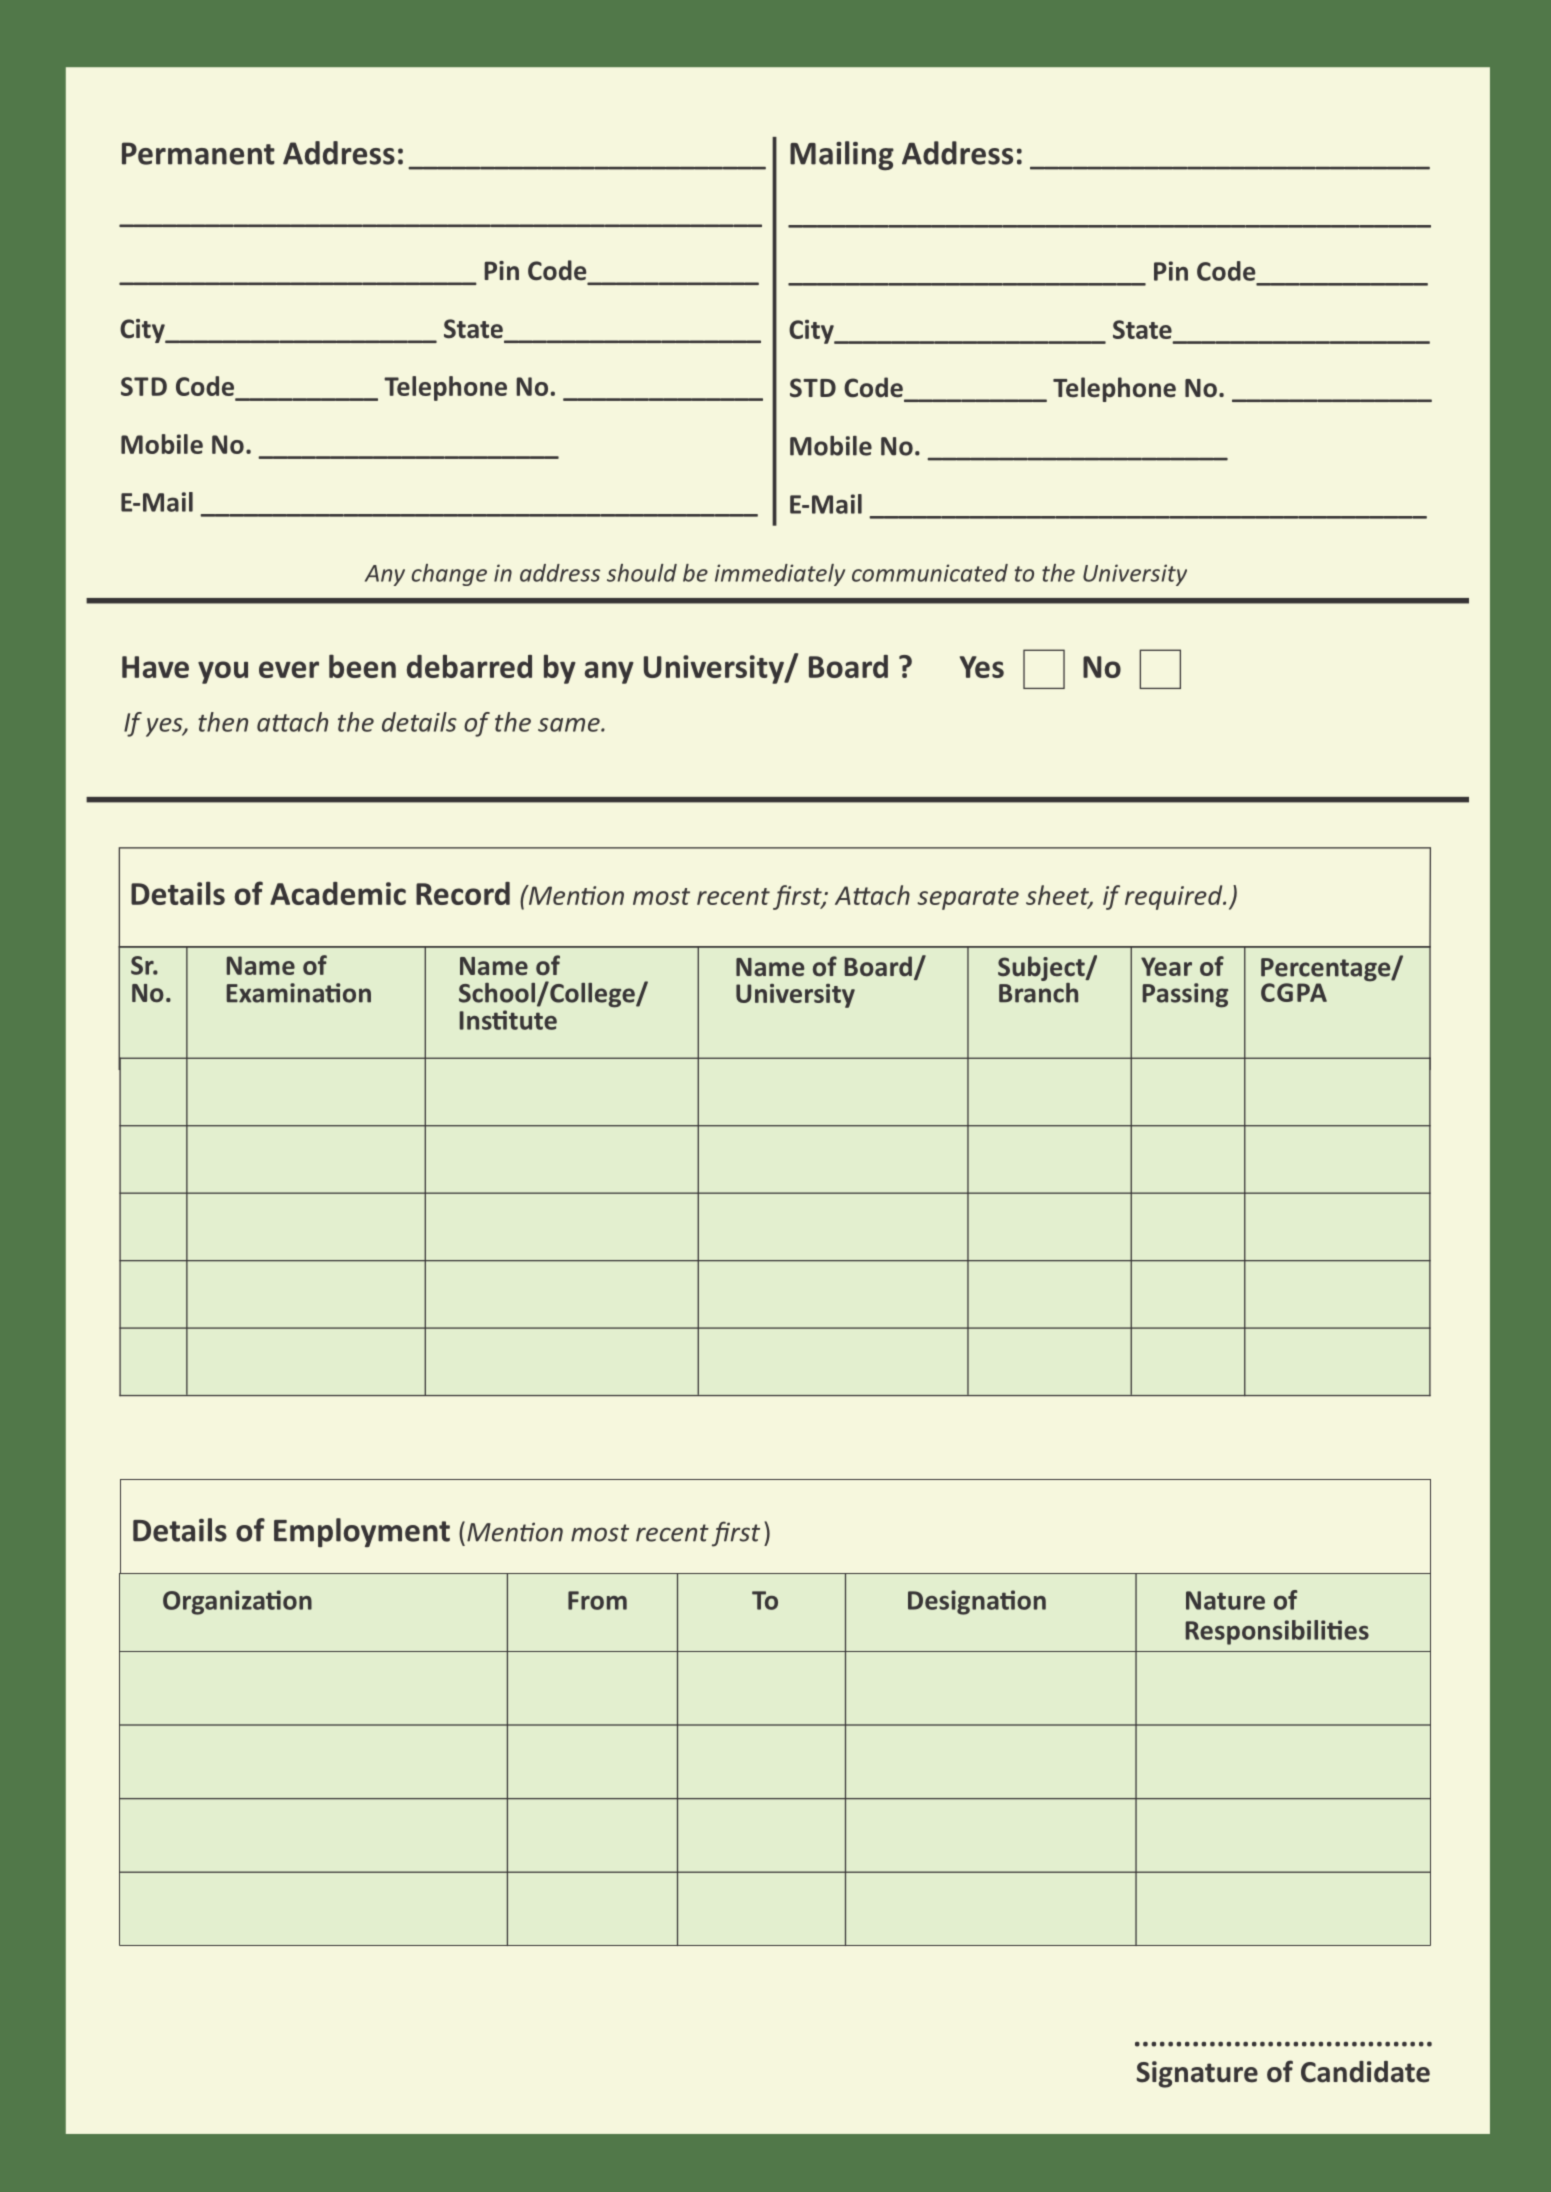 This image has height=2192, width=1551. Describe the element at coordinates (780, 575) in the image. I see `immediately` at that location.
